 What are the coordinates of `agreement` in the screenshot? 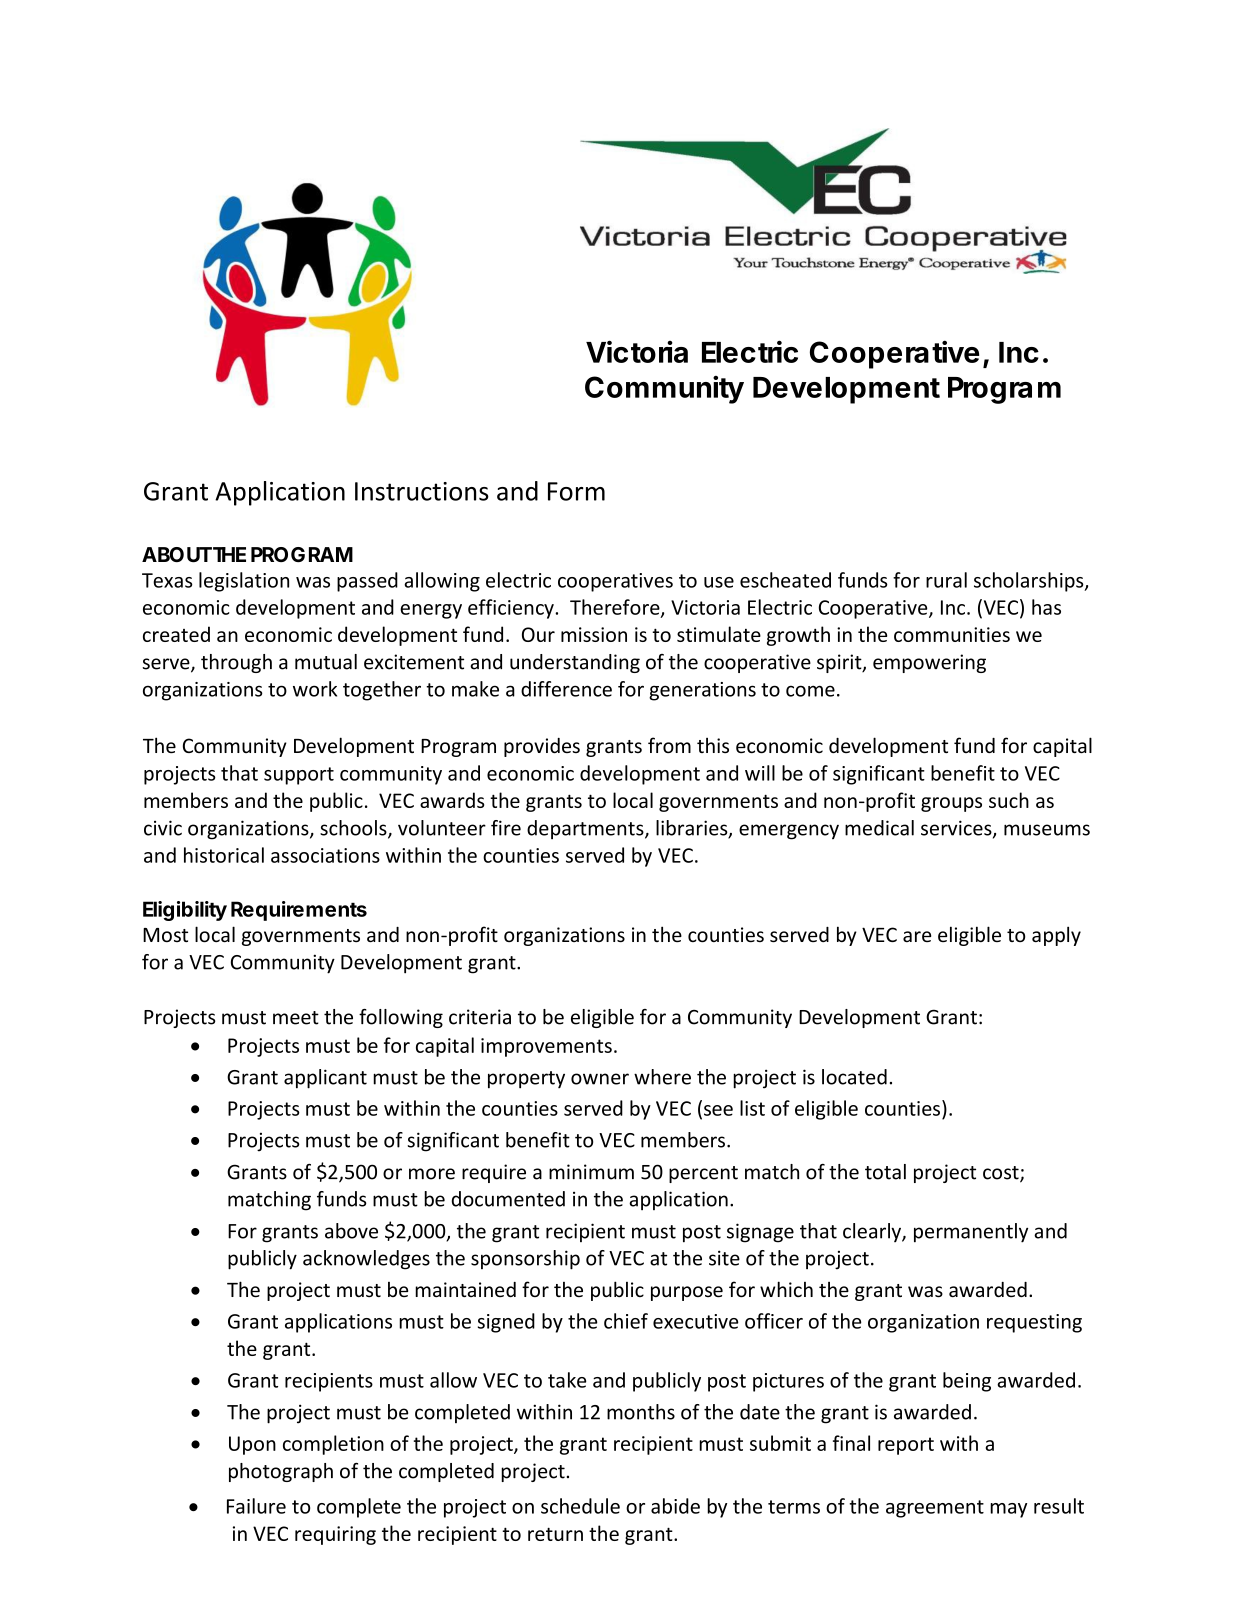 It's located at (935, 1509).
